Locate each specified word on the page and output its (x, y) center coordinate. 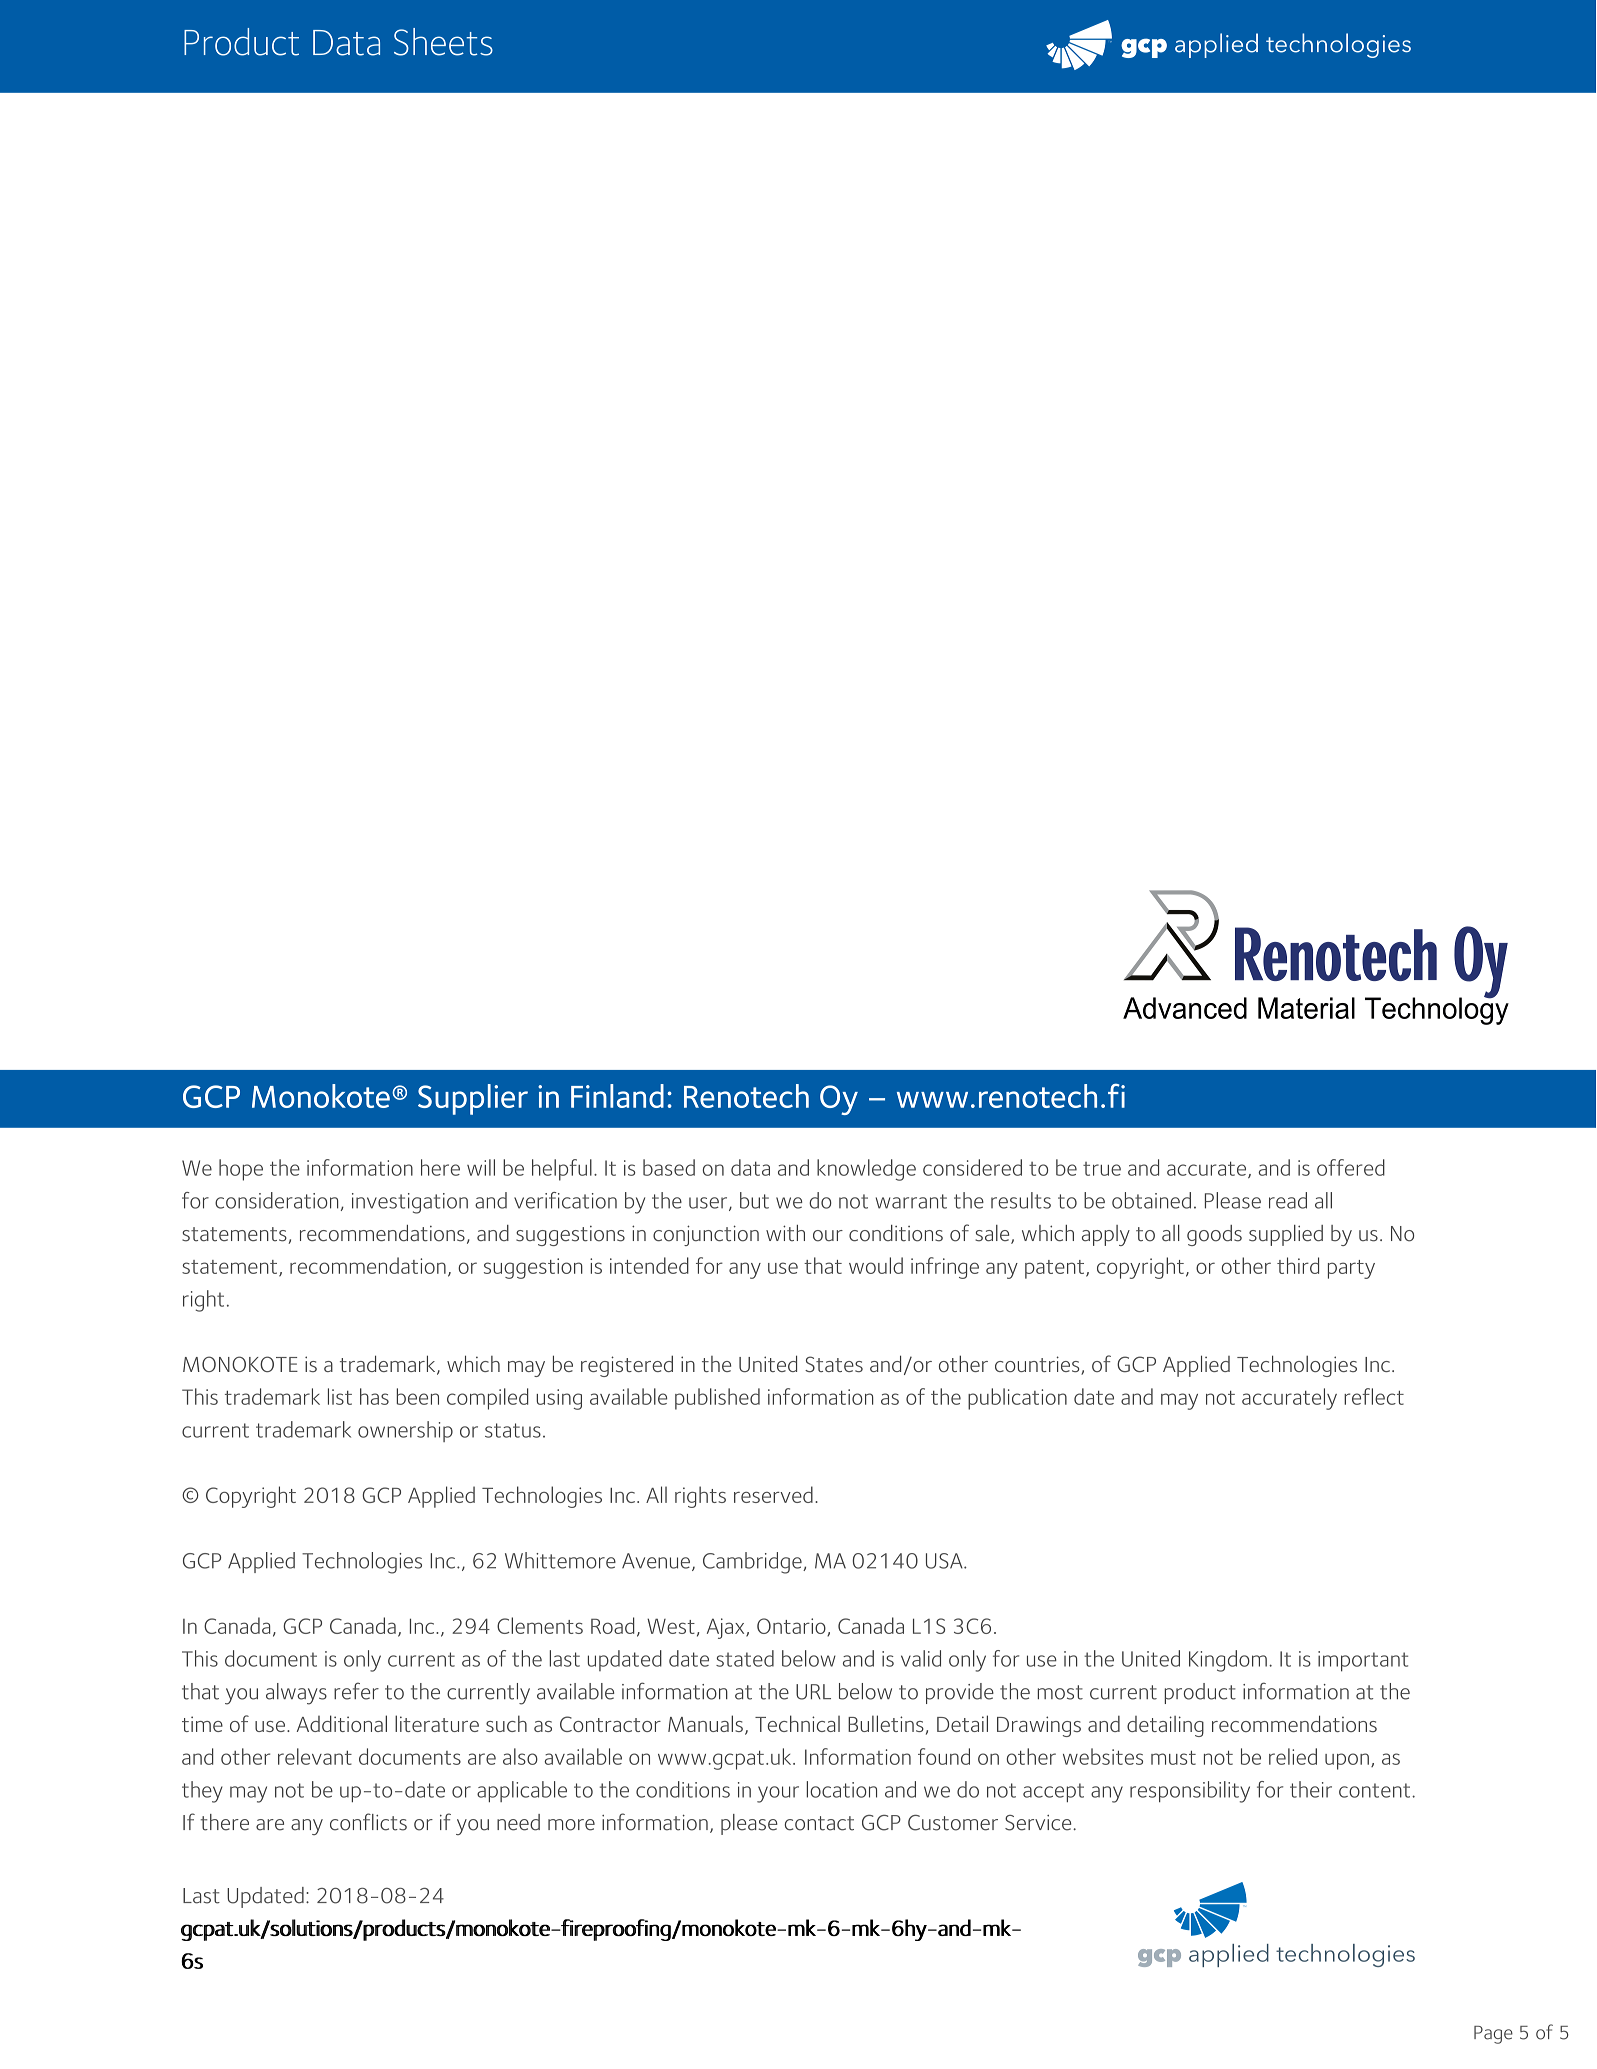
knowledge (866, 1170)
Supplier (473, 1099)
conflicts (368, 1822)
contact (819, 1823)
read (1288, 1200)
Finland (617, 1096)
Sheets (443, 42)
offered (1351, 1167)
